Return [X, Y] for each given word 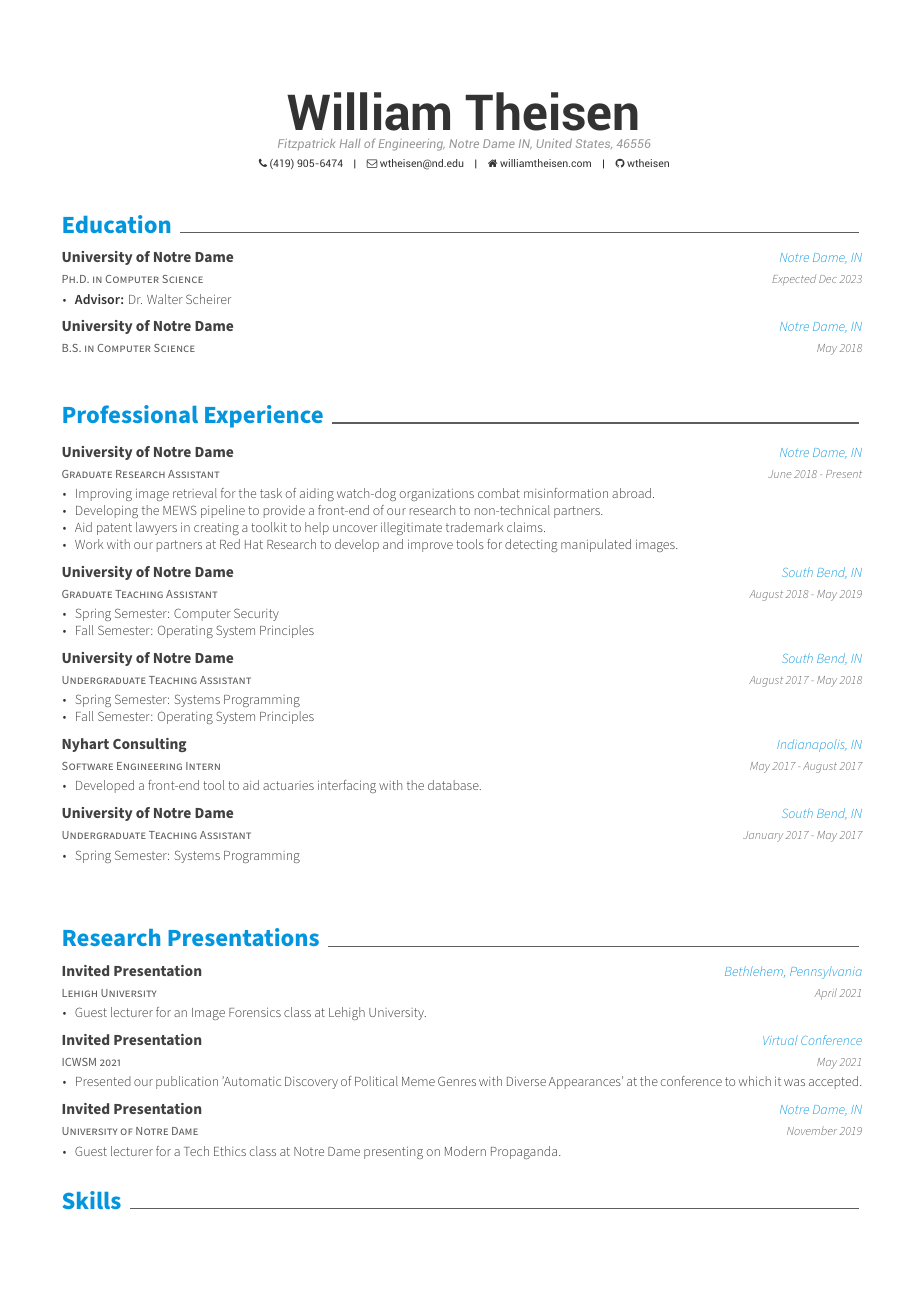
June [779, 474]
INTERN [203, 766]
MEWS [180, 510]
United [554, 143]
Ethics [230, 1151]
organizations [437, 494]
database [454, 785]
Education [116, 224]
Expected [794, 280]
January [763, 836]
